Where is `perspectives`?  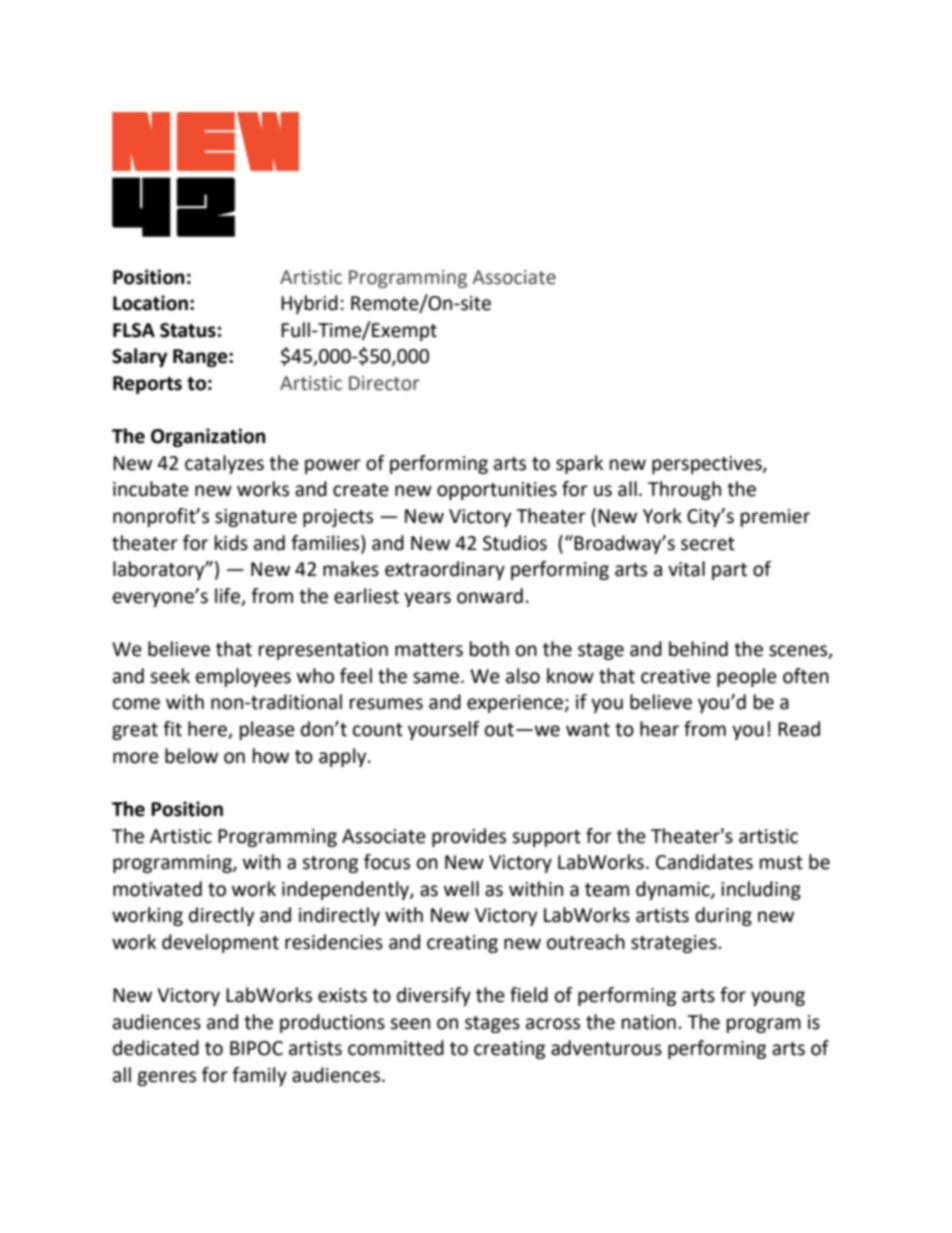
perspectives is located at coordinates (708, 465).
